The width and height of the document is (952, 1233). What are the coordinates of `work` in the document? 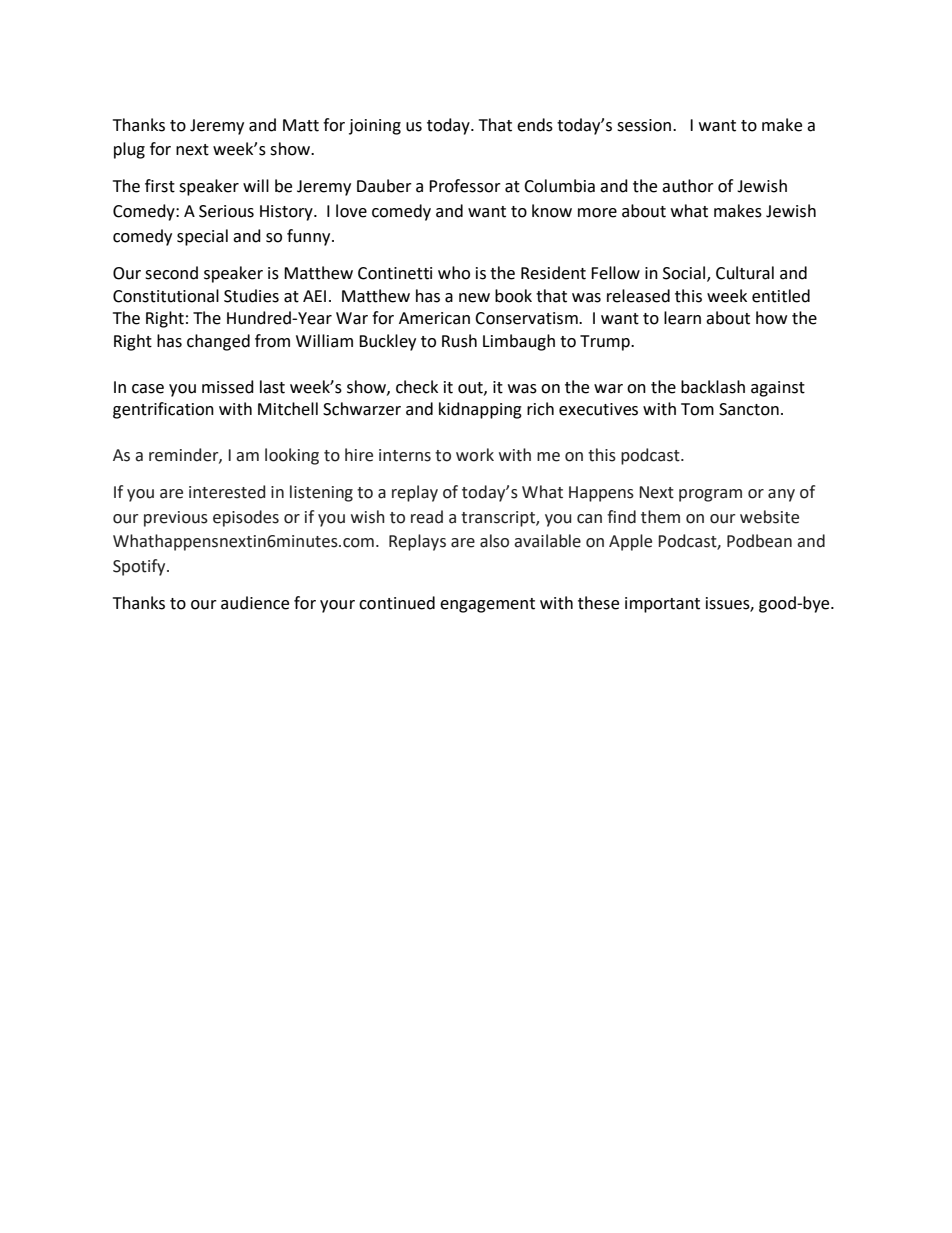 It's located at (475, 455).
